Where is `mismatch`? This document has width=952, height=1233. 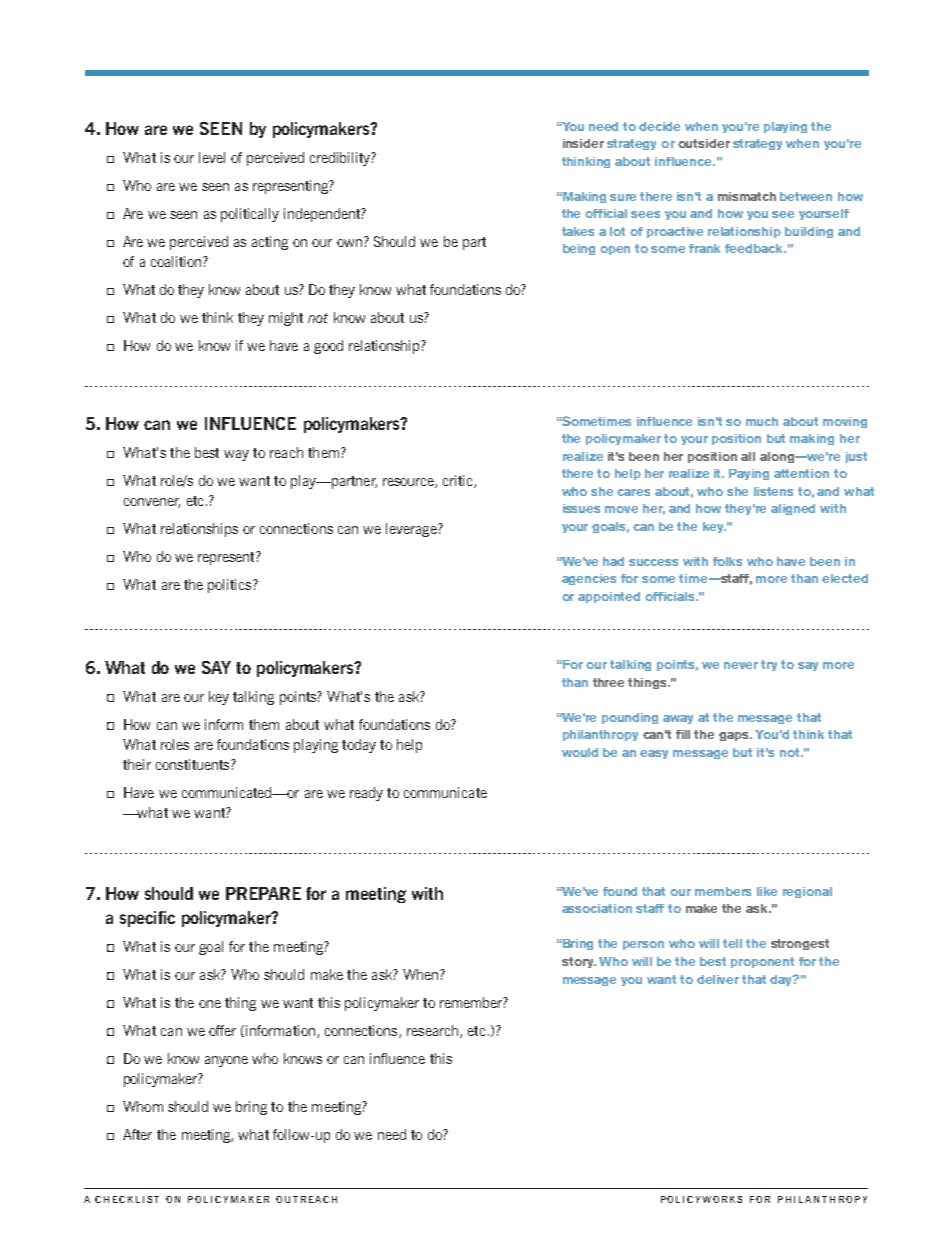
mismatch is located at coordinates (747, 196).
